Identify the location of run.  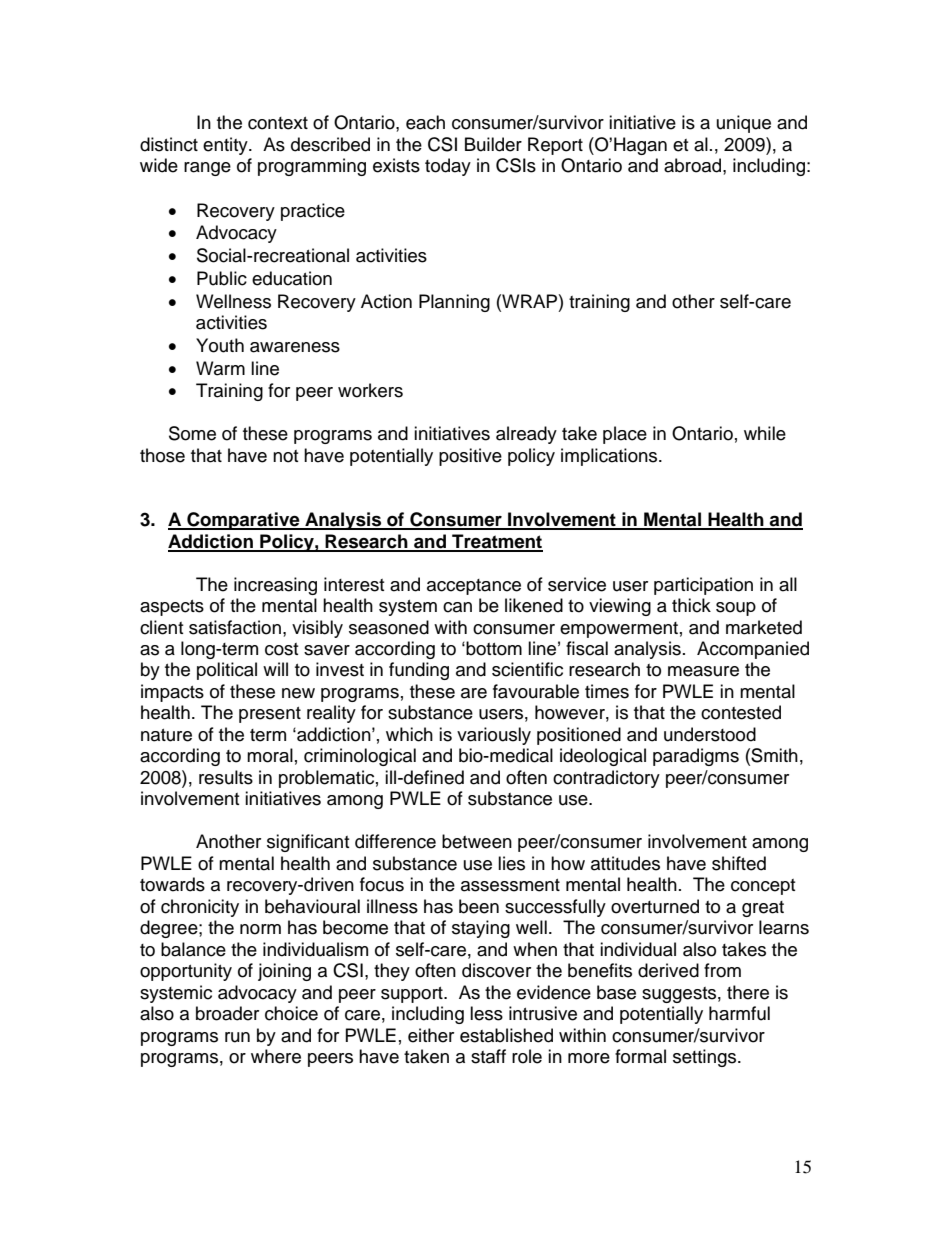
(237, 1037).
